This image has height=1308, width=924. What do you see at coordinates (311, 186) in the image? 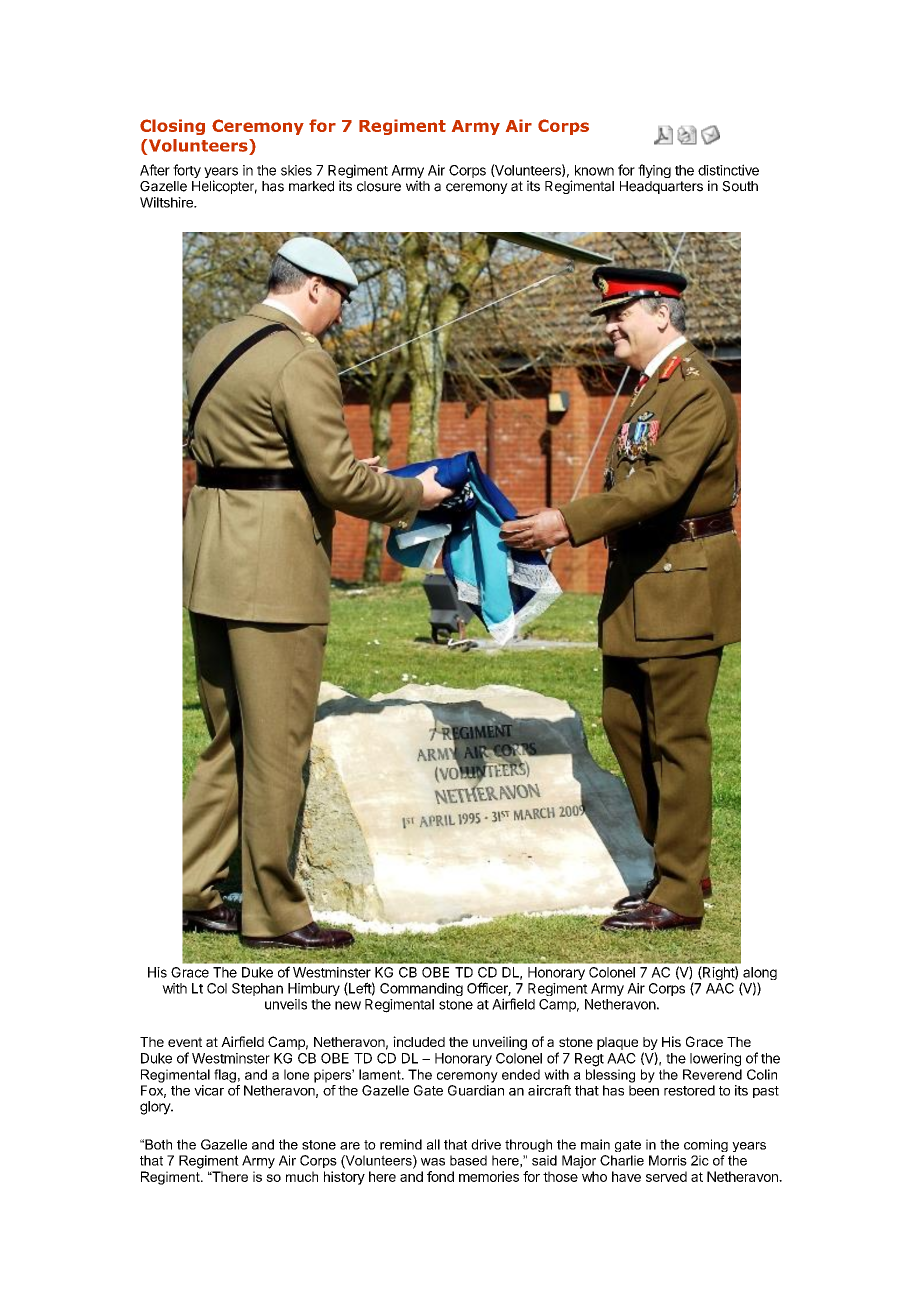
I see `marked` at bounding box center [311, 186].
